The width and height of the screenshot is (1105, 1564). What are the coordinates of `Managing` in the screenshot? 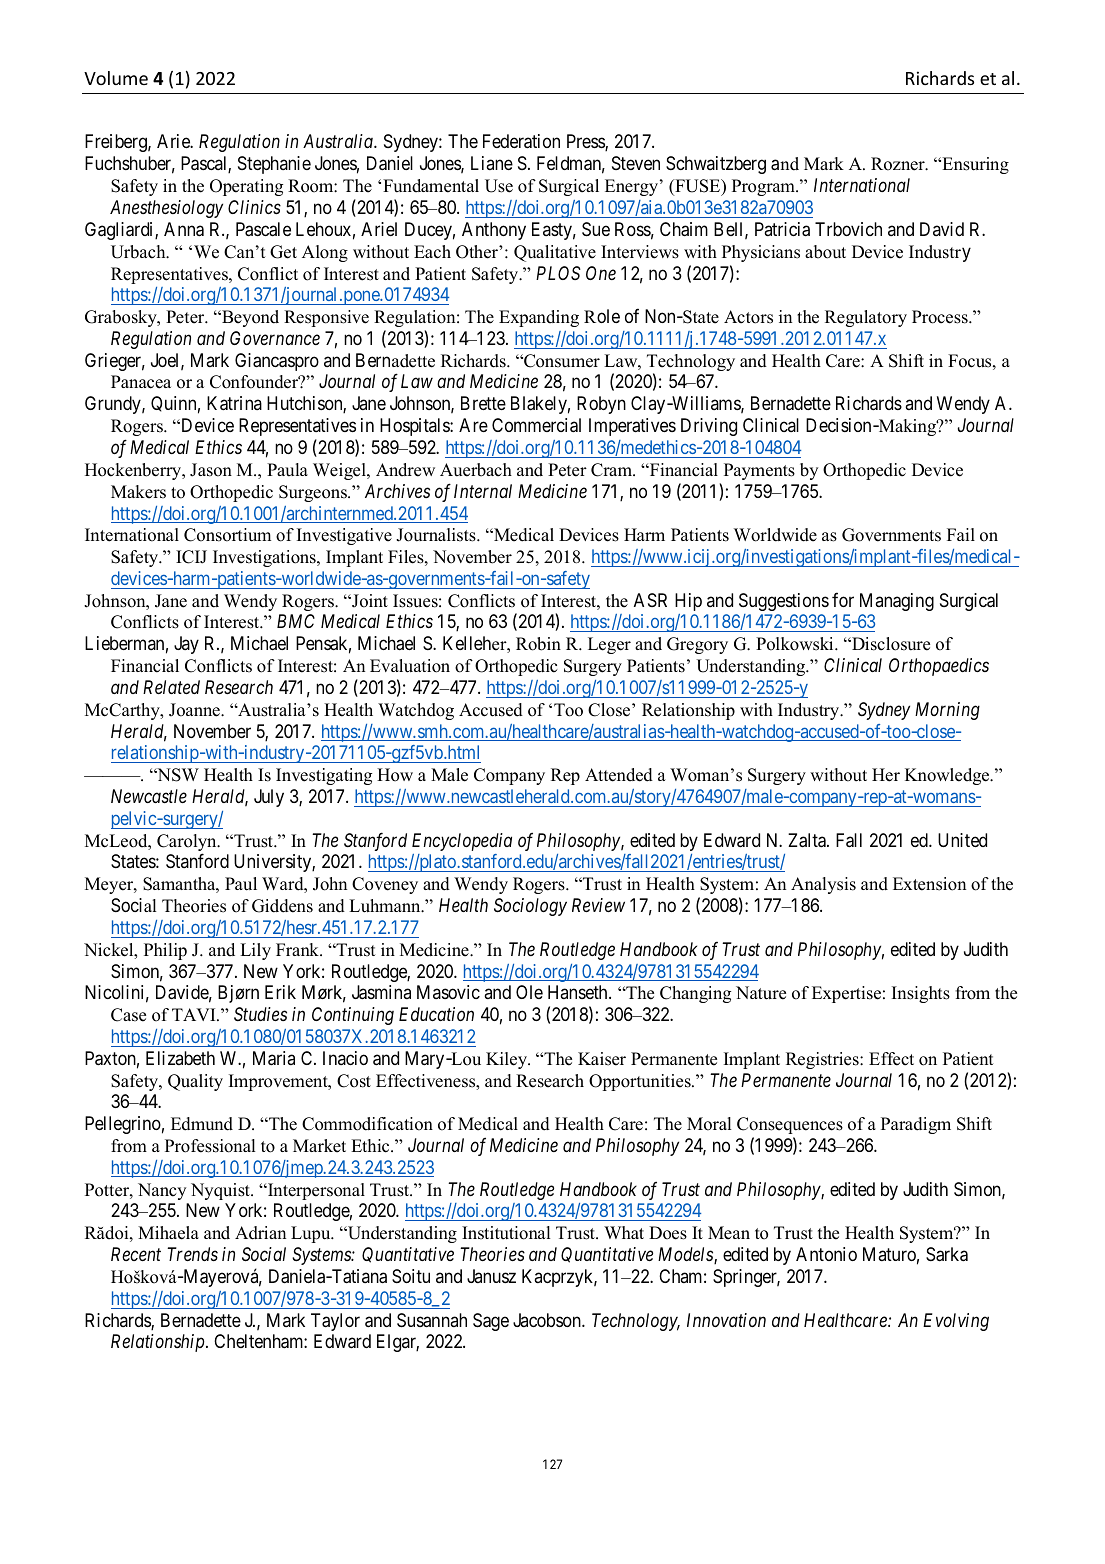 It's located at (897, 602).
